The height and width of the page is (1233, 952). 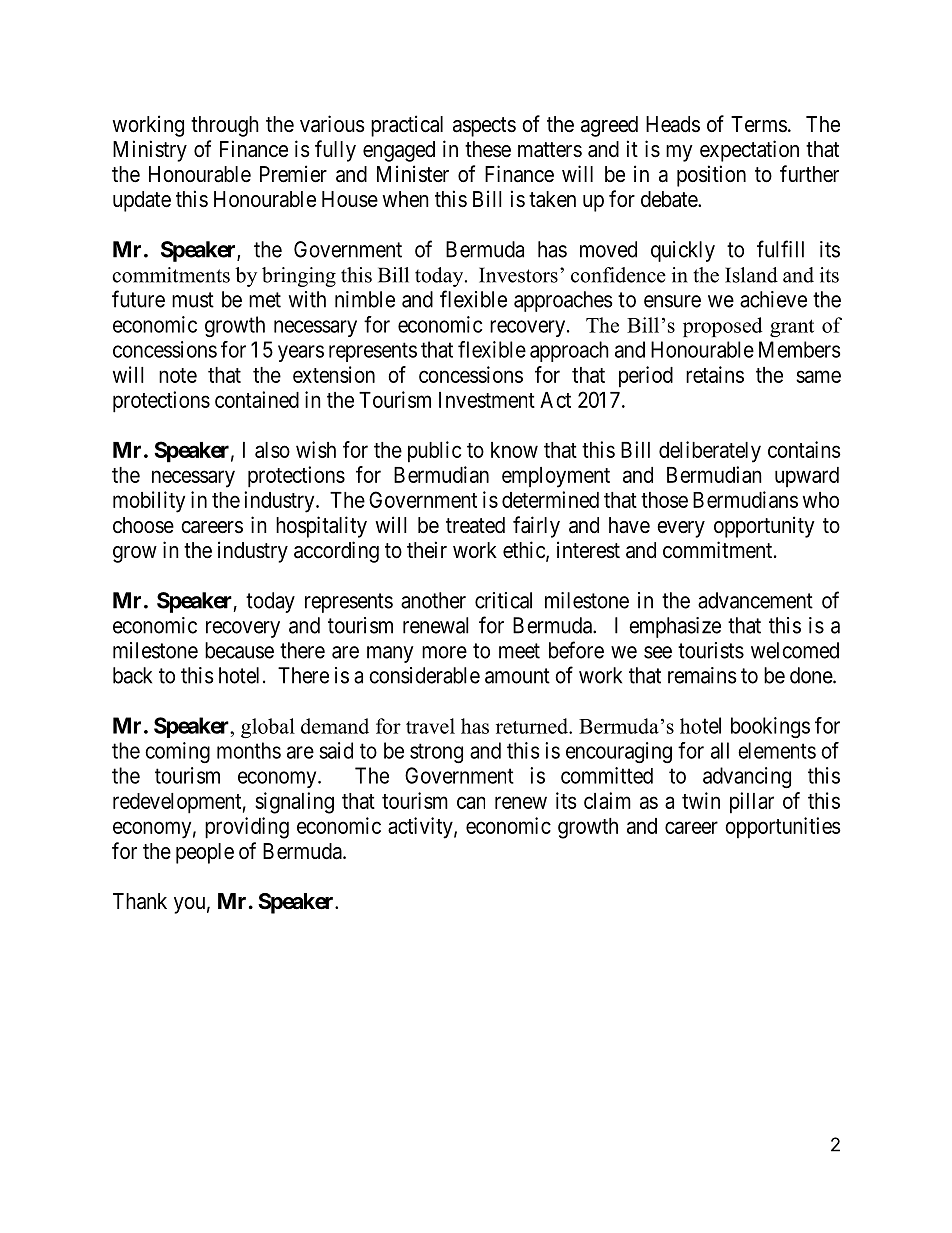 What do you see at coordinates (471, 802) in the page?
I see `can` at bounding box center [471, 802].
